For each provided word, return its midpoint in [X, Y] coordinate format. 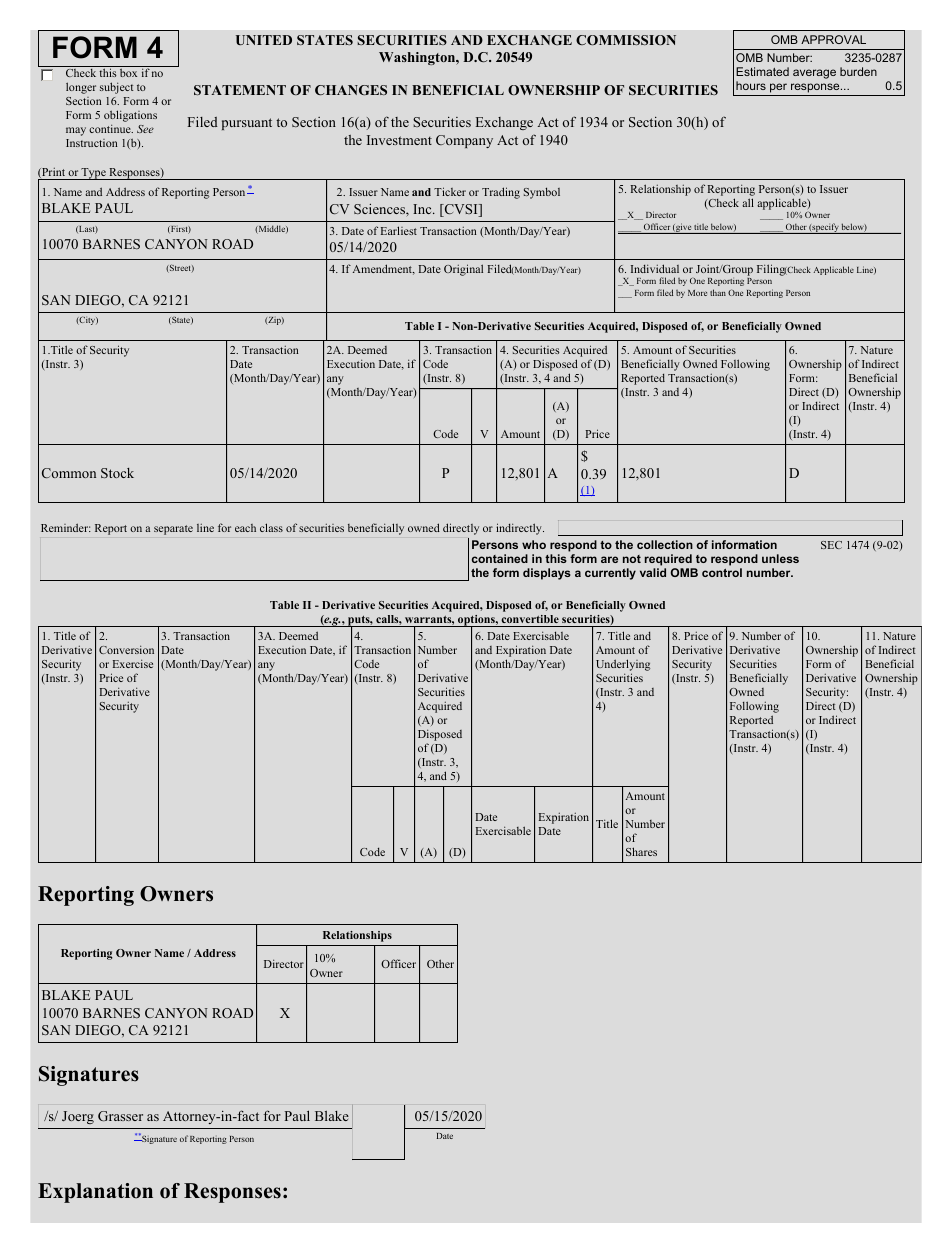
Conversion [126, 649]
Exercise [133, 663]
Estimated [762, 71]
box [128, 73]
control [722, 572]
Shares [641, 851]
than [718, 292]
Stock [117, 473]
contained [500, 558]
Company [464, 141]
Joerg [78, 1117]
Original [463, 270]
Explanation [95, 1193]
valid [653, 572]
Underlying [623, 666]
